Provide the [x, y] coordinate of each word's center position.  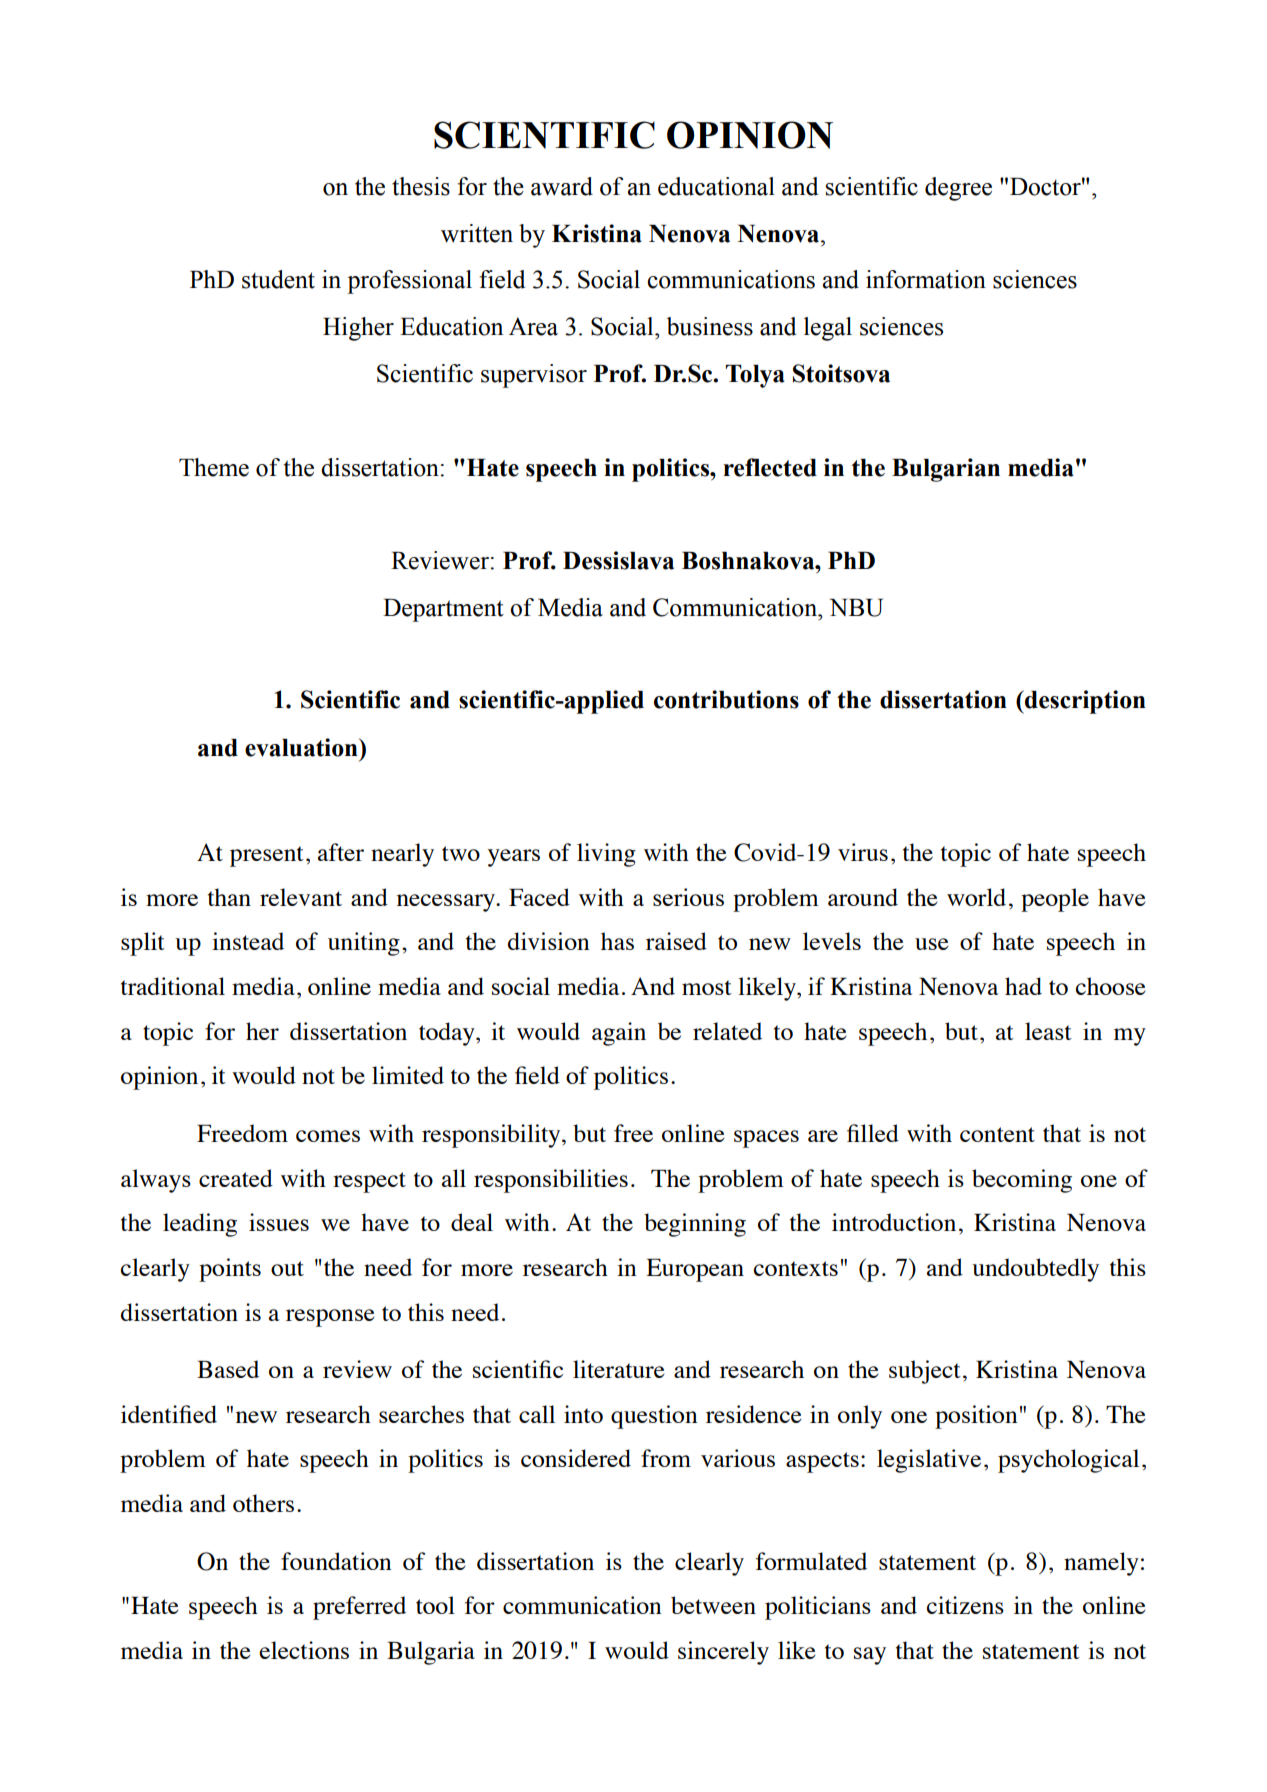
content [997, 1134]
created [236, 1178]
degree [958, 189]
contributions [726, 699]
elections [304, 1650]
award [562, 186]
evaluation [302, 747]
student [278, 279]
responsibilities [551, 1181]
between [713, 1605]
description [1084, 702]
